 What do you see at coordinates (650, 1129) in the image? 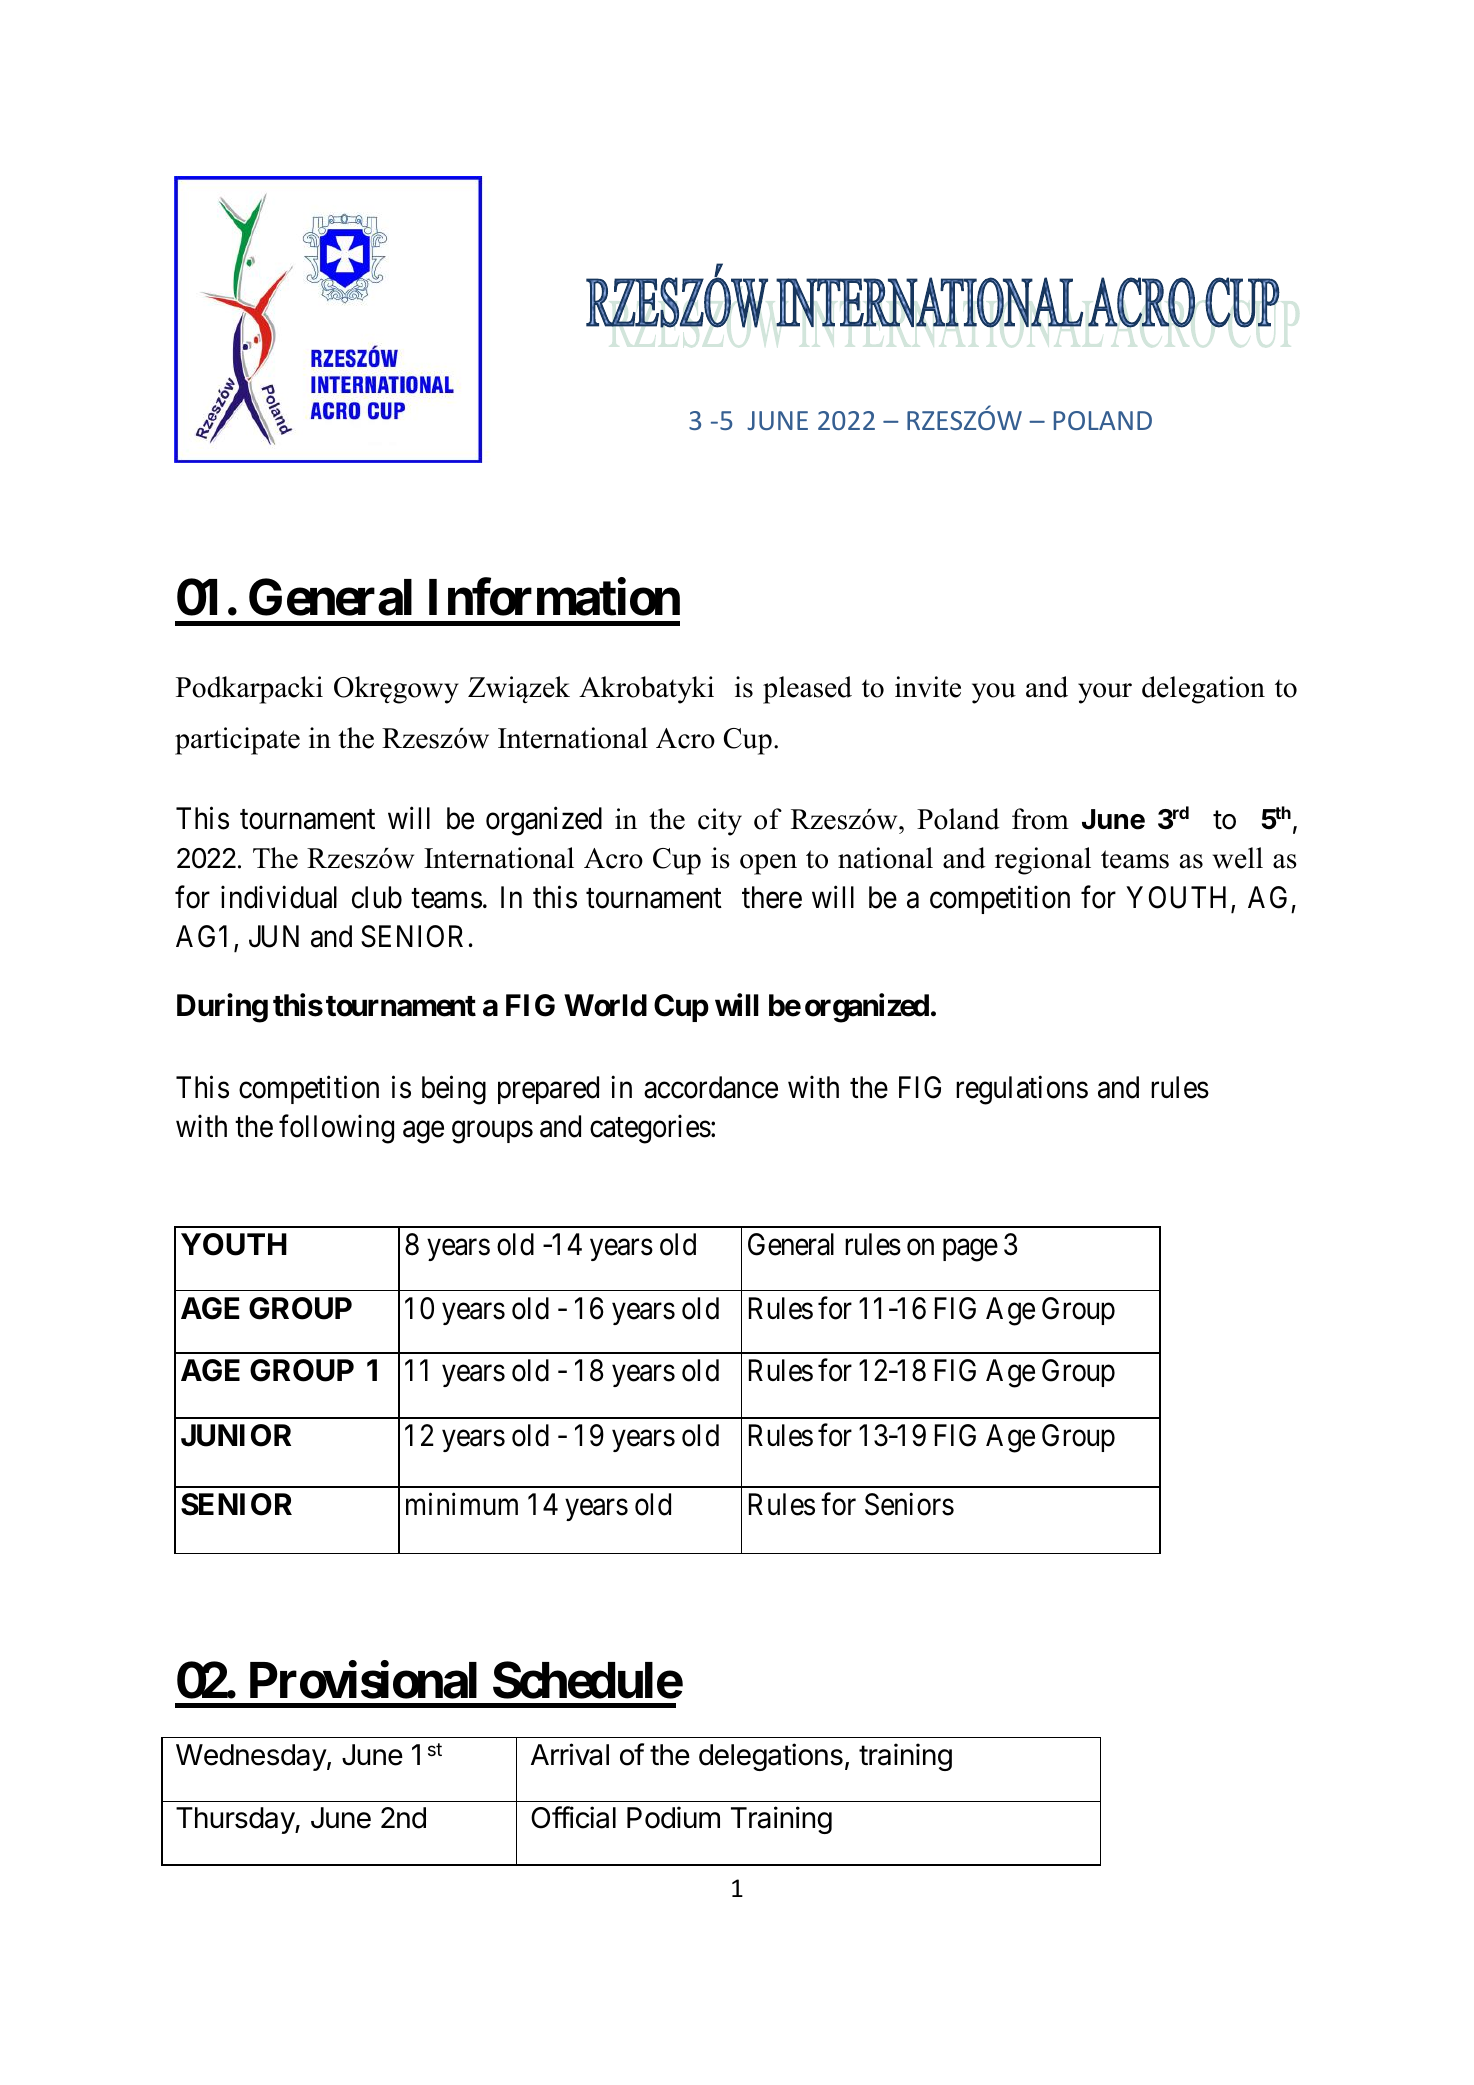
I see `categories` at bounding box center [650, 1129].
